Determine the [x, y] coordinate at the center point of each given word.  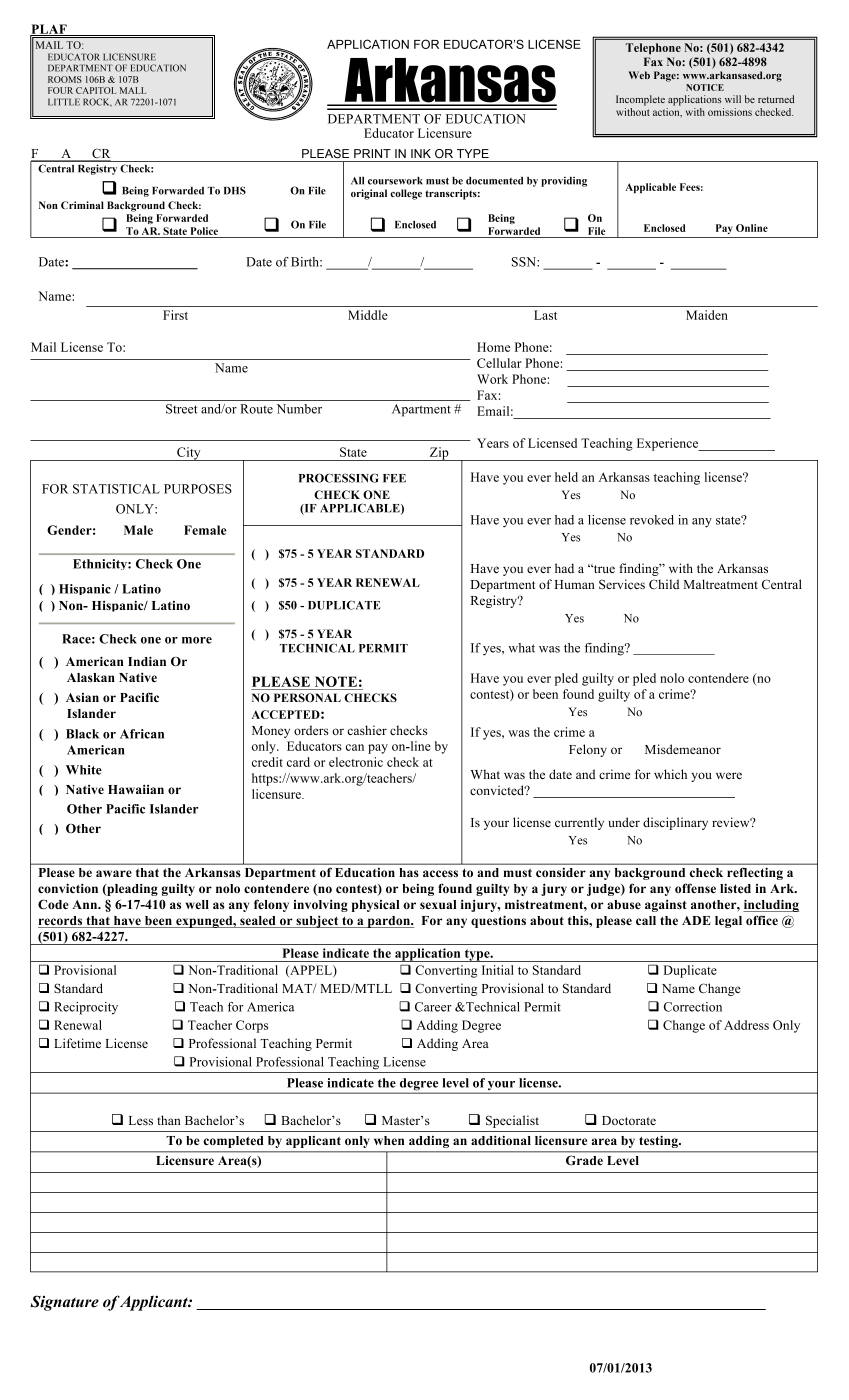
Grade [584, 1160]
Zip [439, 454]
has [409, 872]
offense [695, 888]
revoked [652, 520]
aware [114, 873]
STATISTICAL [116, 489]
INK [421, 153]
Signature [64, 1303]
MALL [133, 90]
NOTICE [705, 87]
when [389, 1140]
